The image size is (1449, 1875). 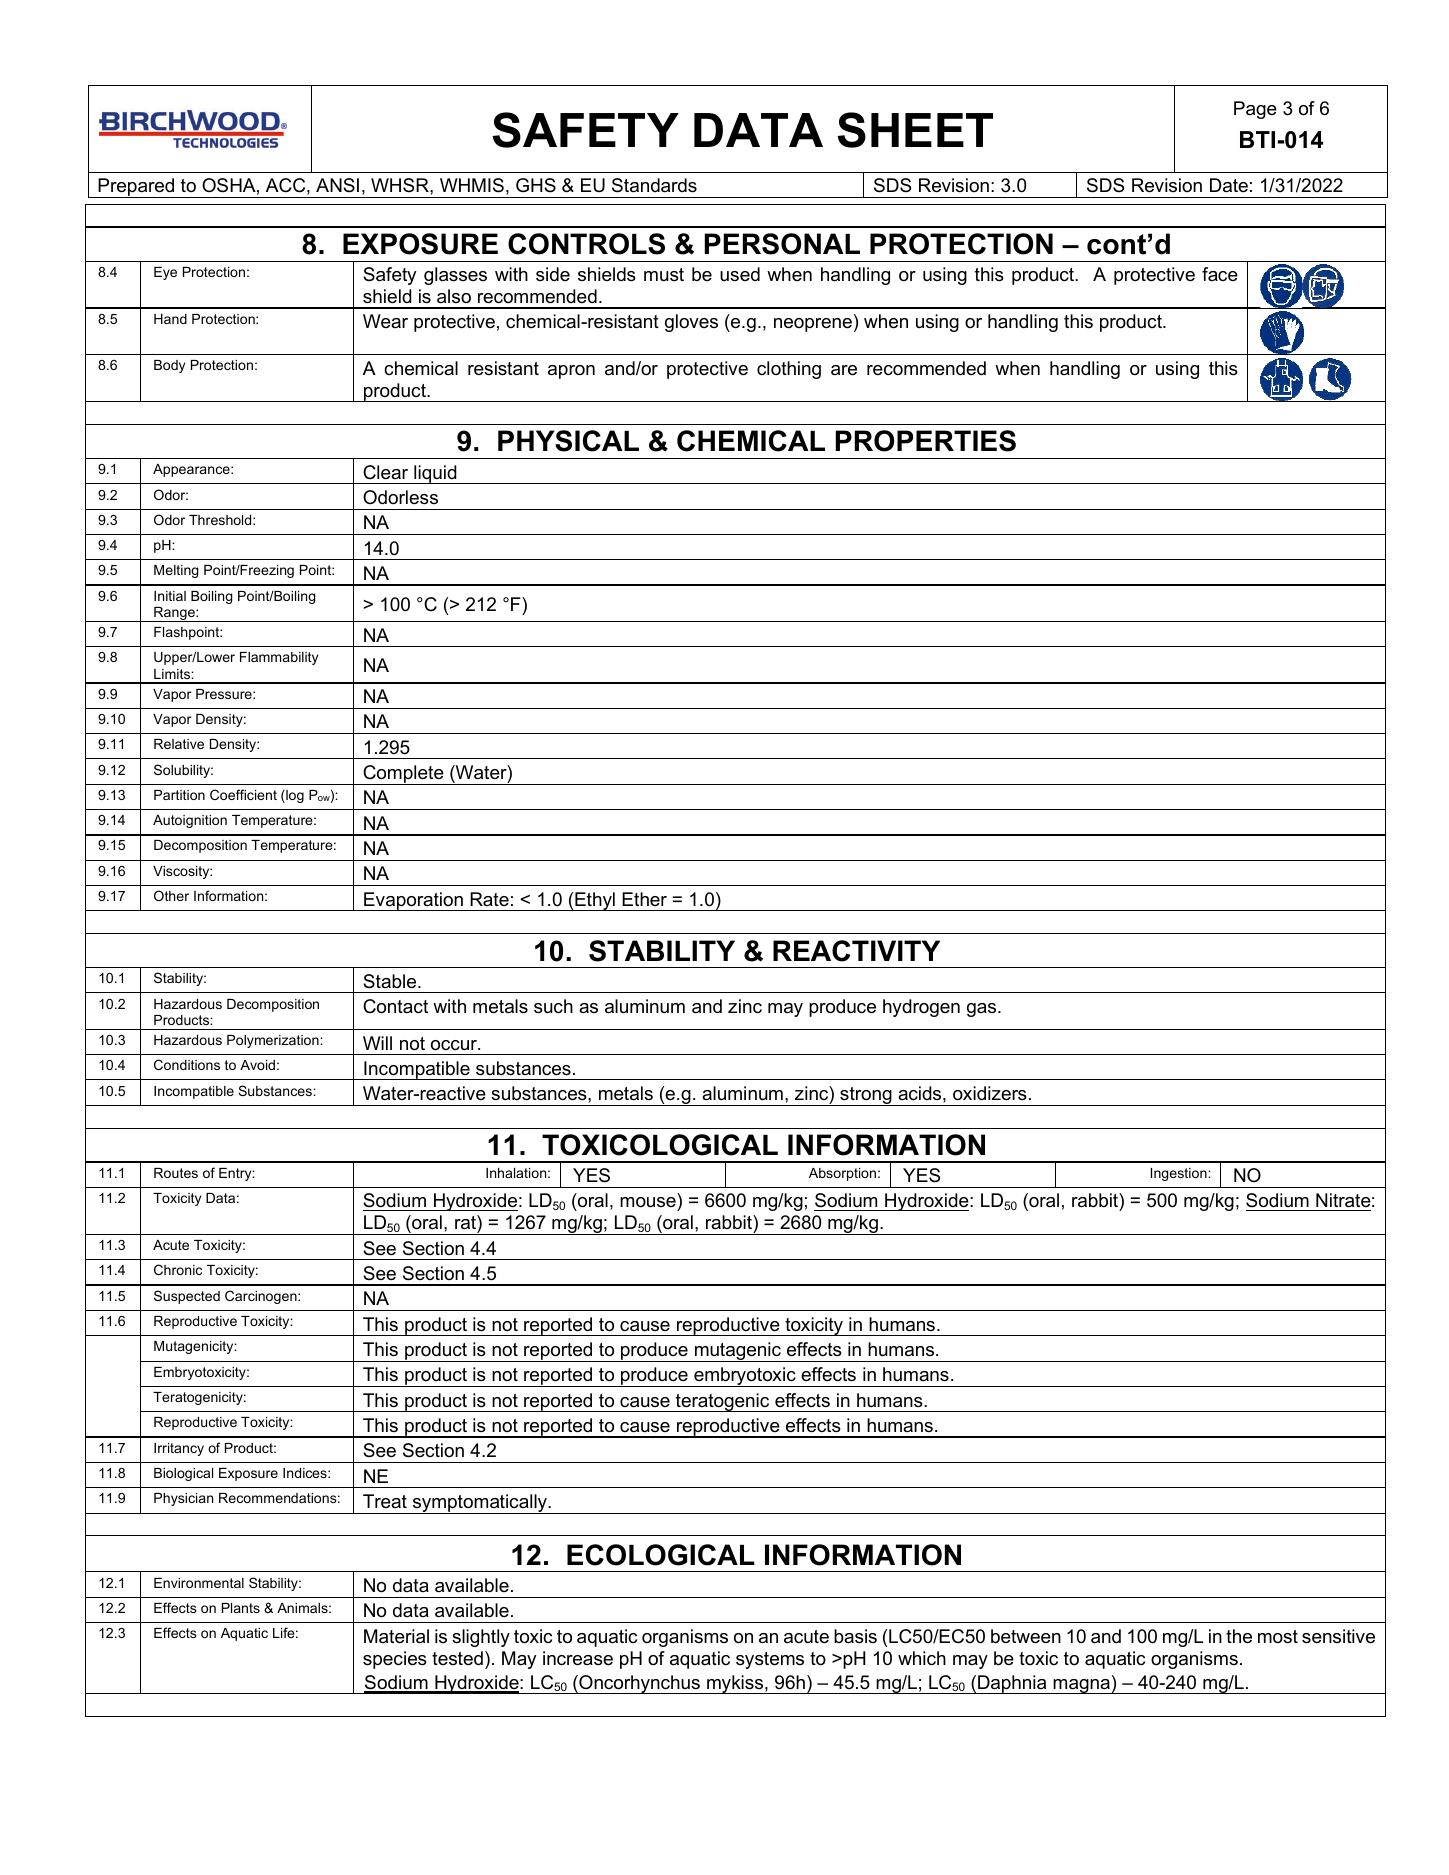 I want to click on most, so click(x=1278, y=1637).
